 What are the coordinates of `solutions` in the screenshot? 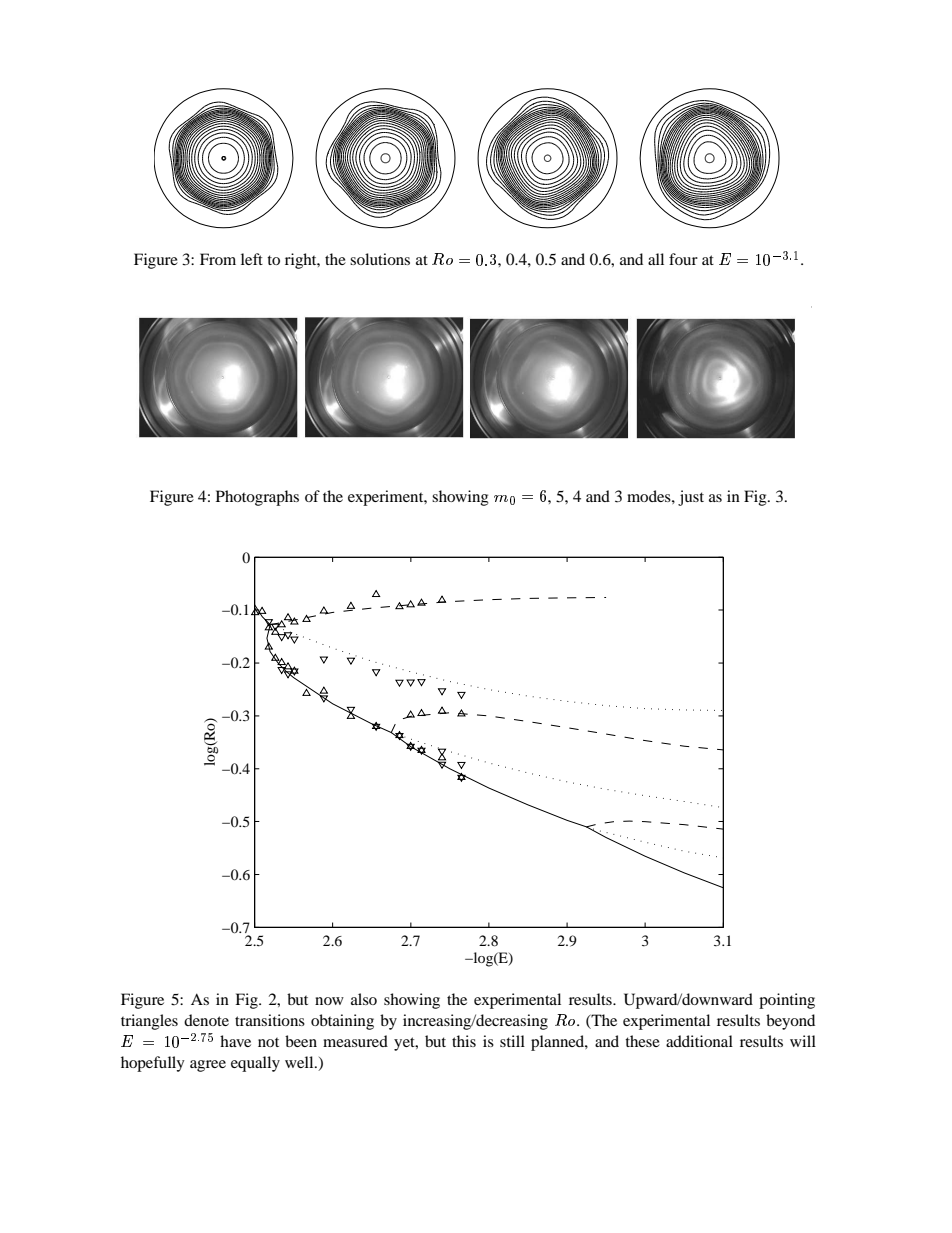 It's located at (380, 259).
